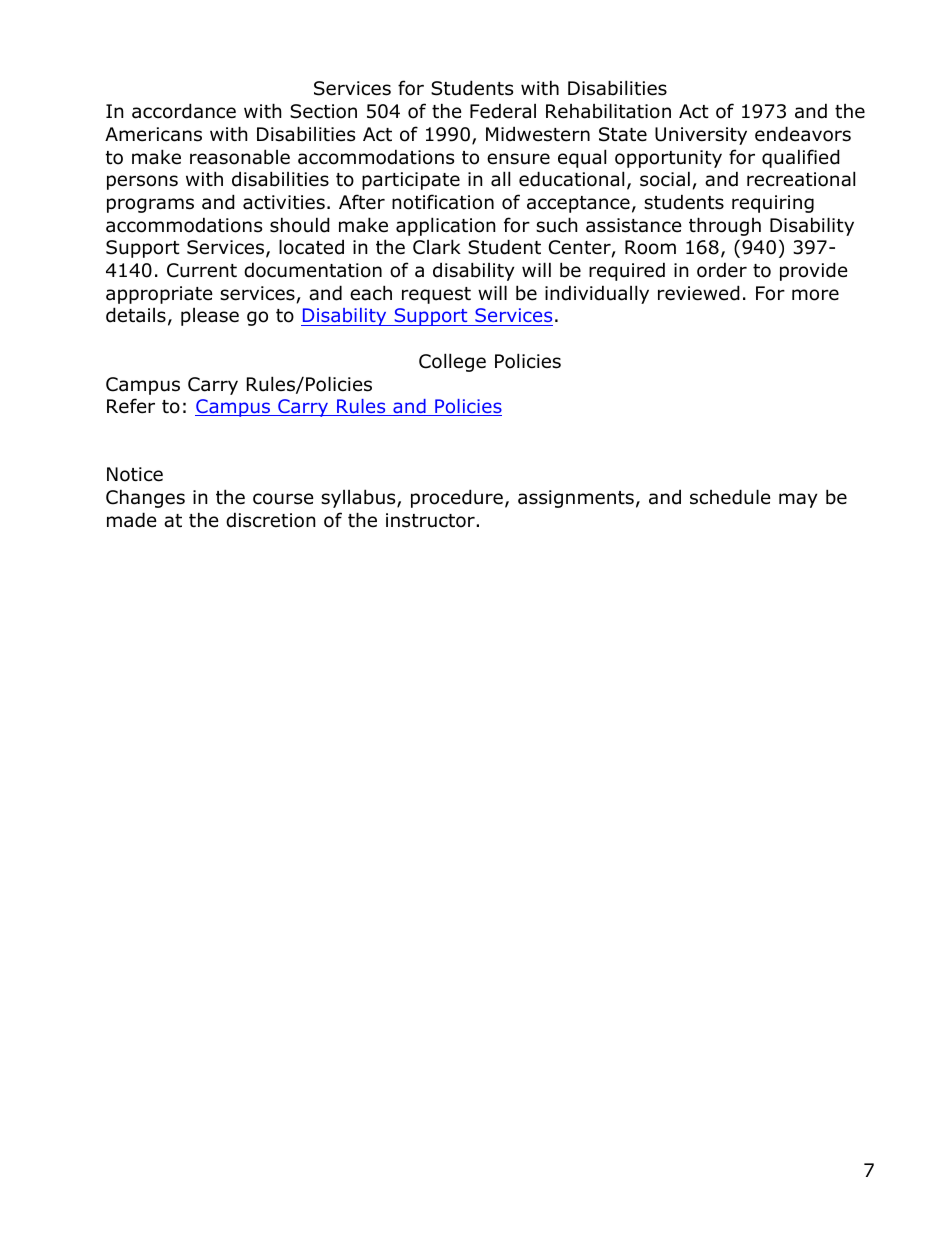 The width and height of the document is (952, 1233). What do you see at coordinates (270, 520) in the document?
I see `discretion` at bounding box center [270, 520].
